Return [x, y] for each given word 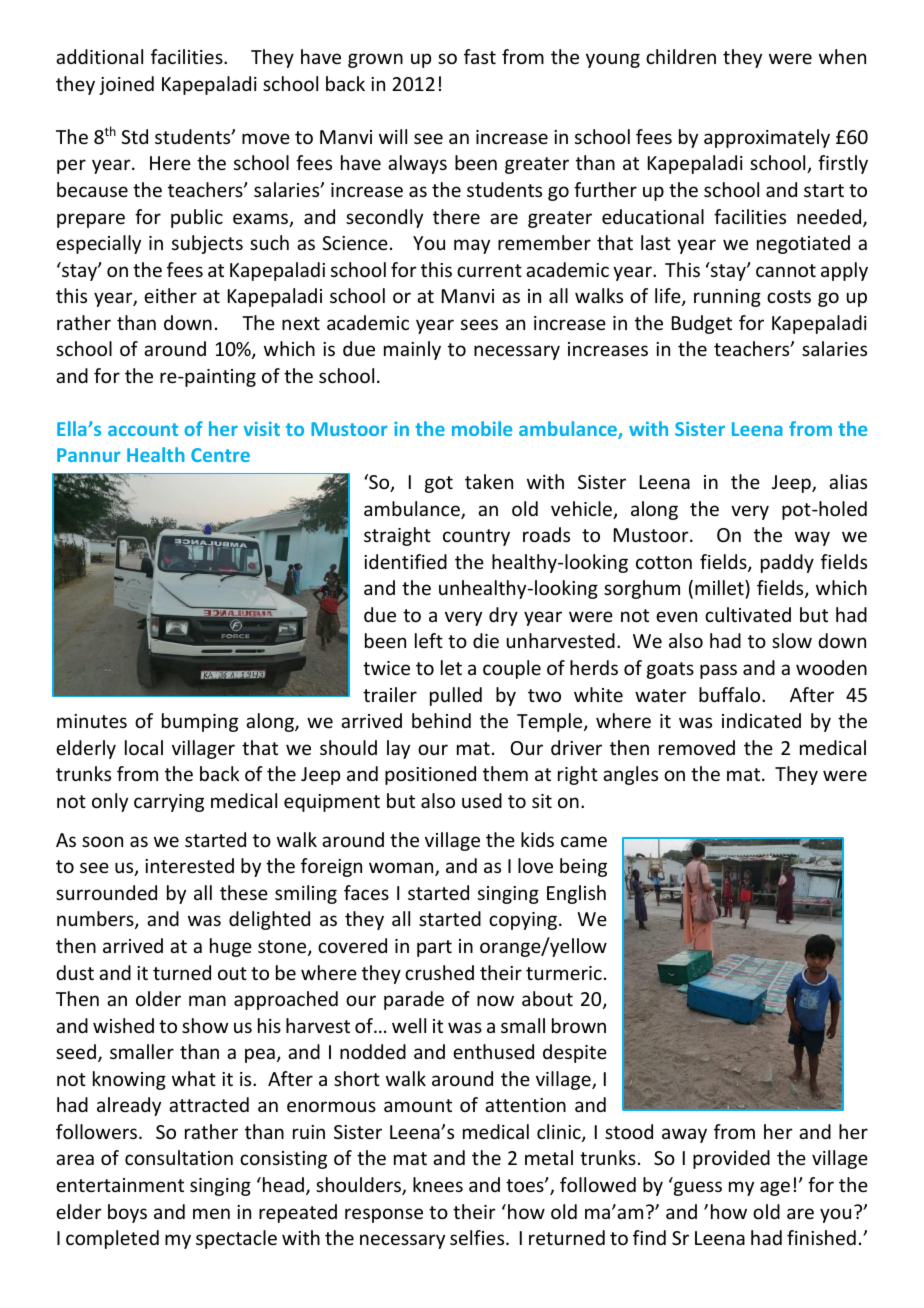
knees [438, 1184]
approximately [767, 138]
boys [127, 1213]
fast [480, 56]
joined [126, 85]
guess [696, 1187]
